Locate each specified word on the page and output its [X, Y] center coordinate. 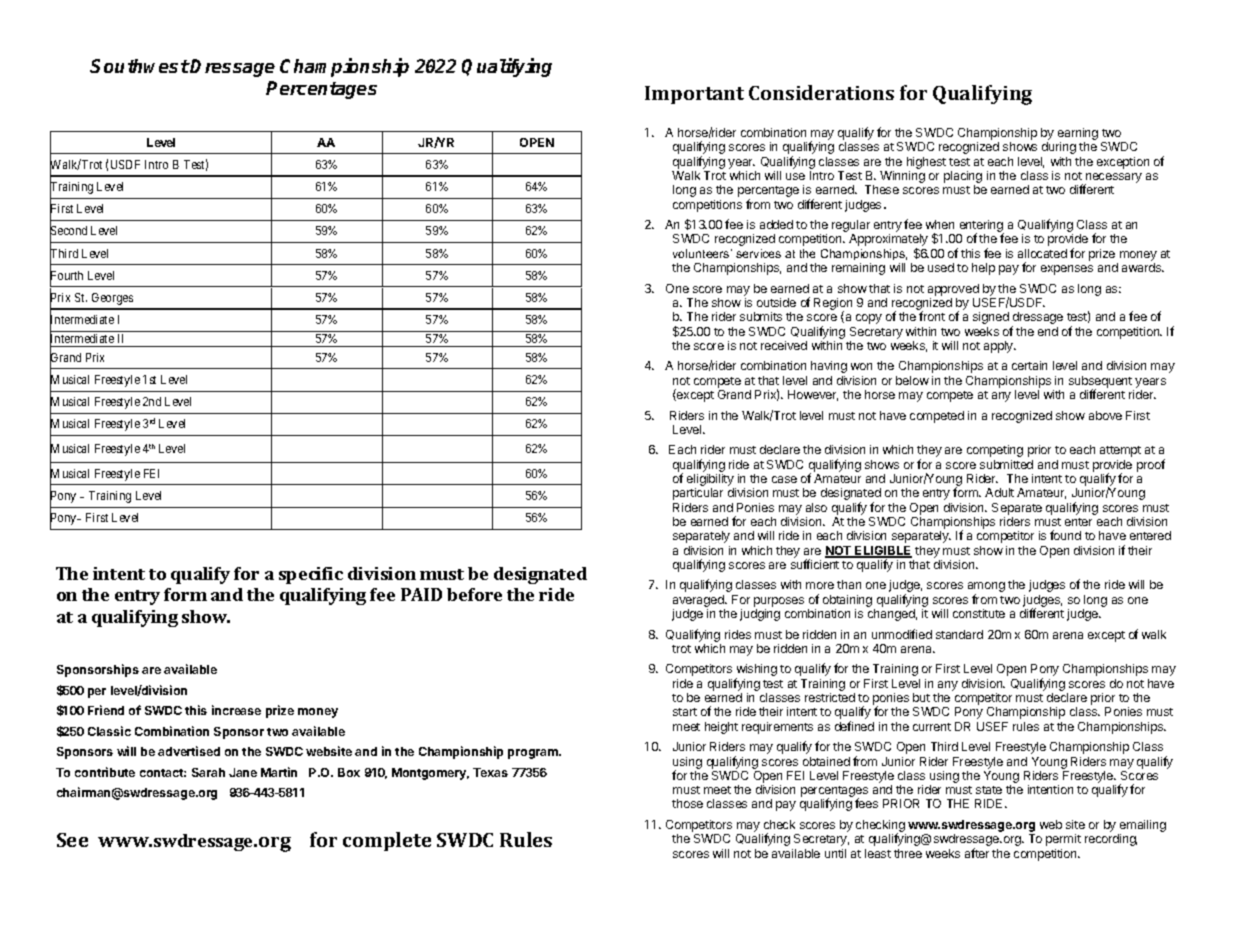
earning [1078, 135]
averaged [699, 601]
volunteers [702, 253]
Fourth [66, 276]
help [983, 269]
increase [236, 710]
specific [311, 575]
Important [694, 95]
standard [959, 634]
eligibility [711, 481]
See [72, 840]
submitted [1006, 464]
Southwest [140, 66]
